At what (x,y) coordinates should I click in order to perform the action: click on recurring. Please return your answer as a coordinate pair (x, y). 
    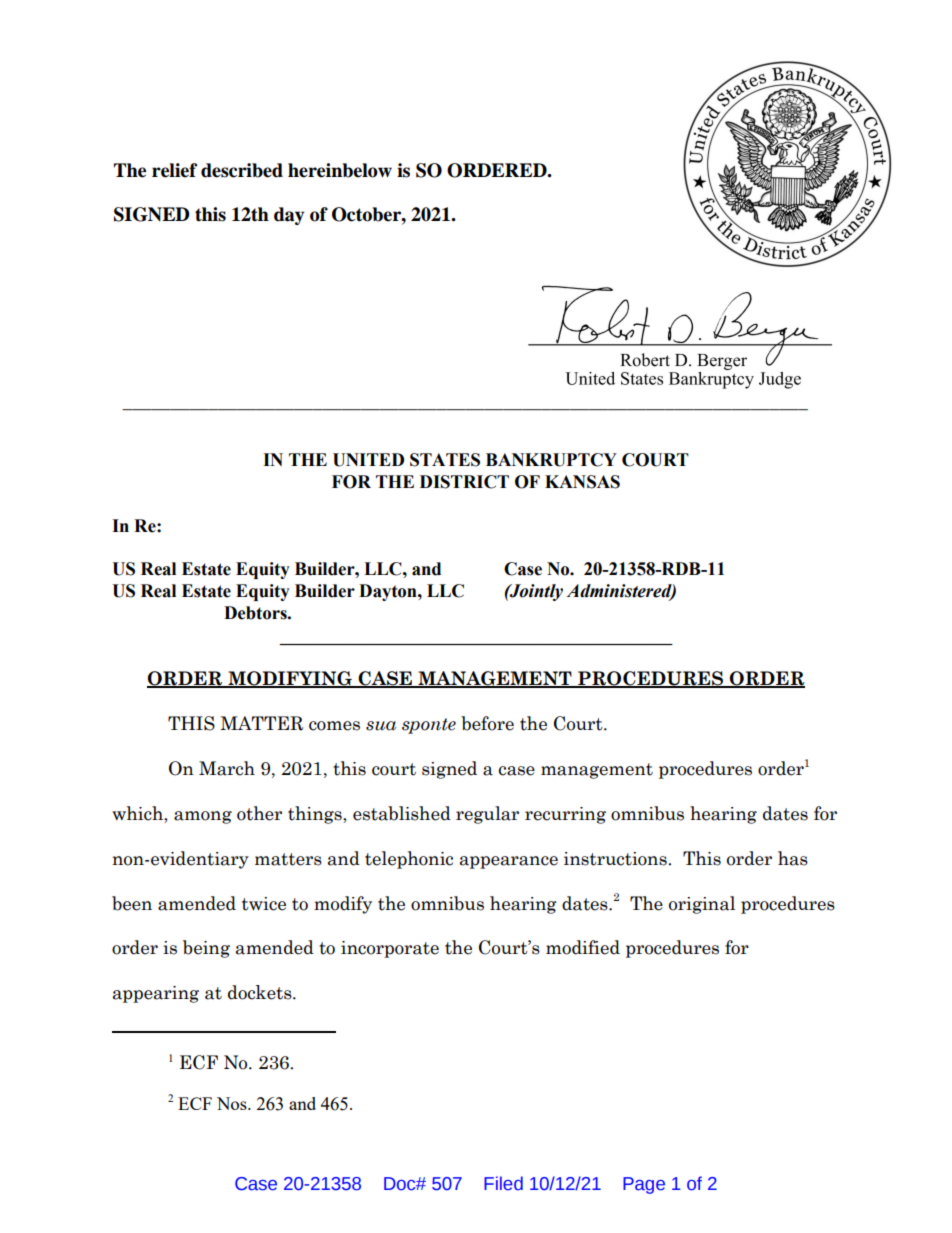
    Looking at the image, I should click on (565, 815).
